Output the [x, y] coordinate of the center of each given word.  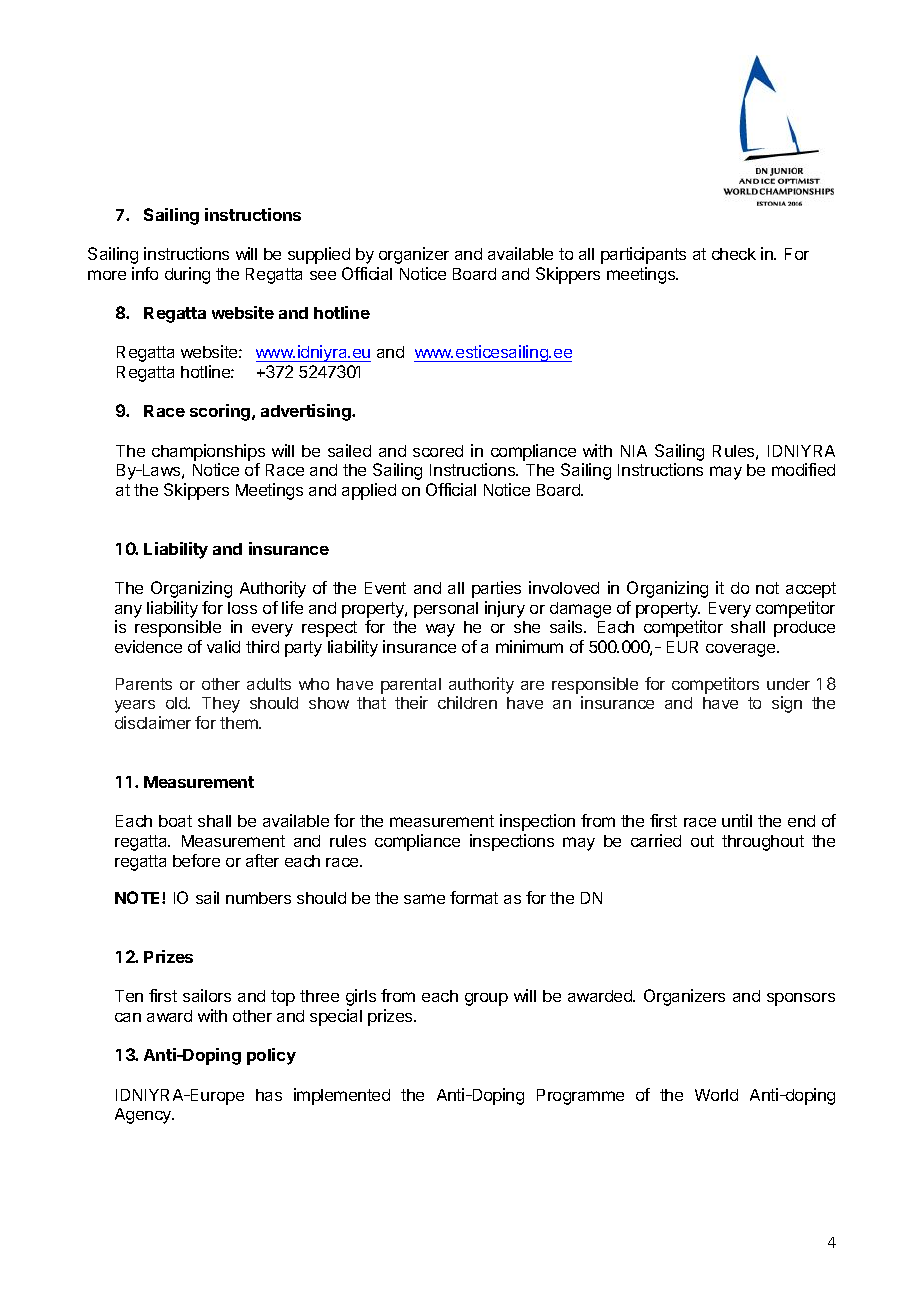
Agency [144, 1116]
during [187, 275]
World [716, 1095]
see [323, 275]
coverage [742, 650]
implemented [342, 1096]
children [467, 702]
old [177, 703]
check [734, 254]
